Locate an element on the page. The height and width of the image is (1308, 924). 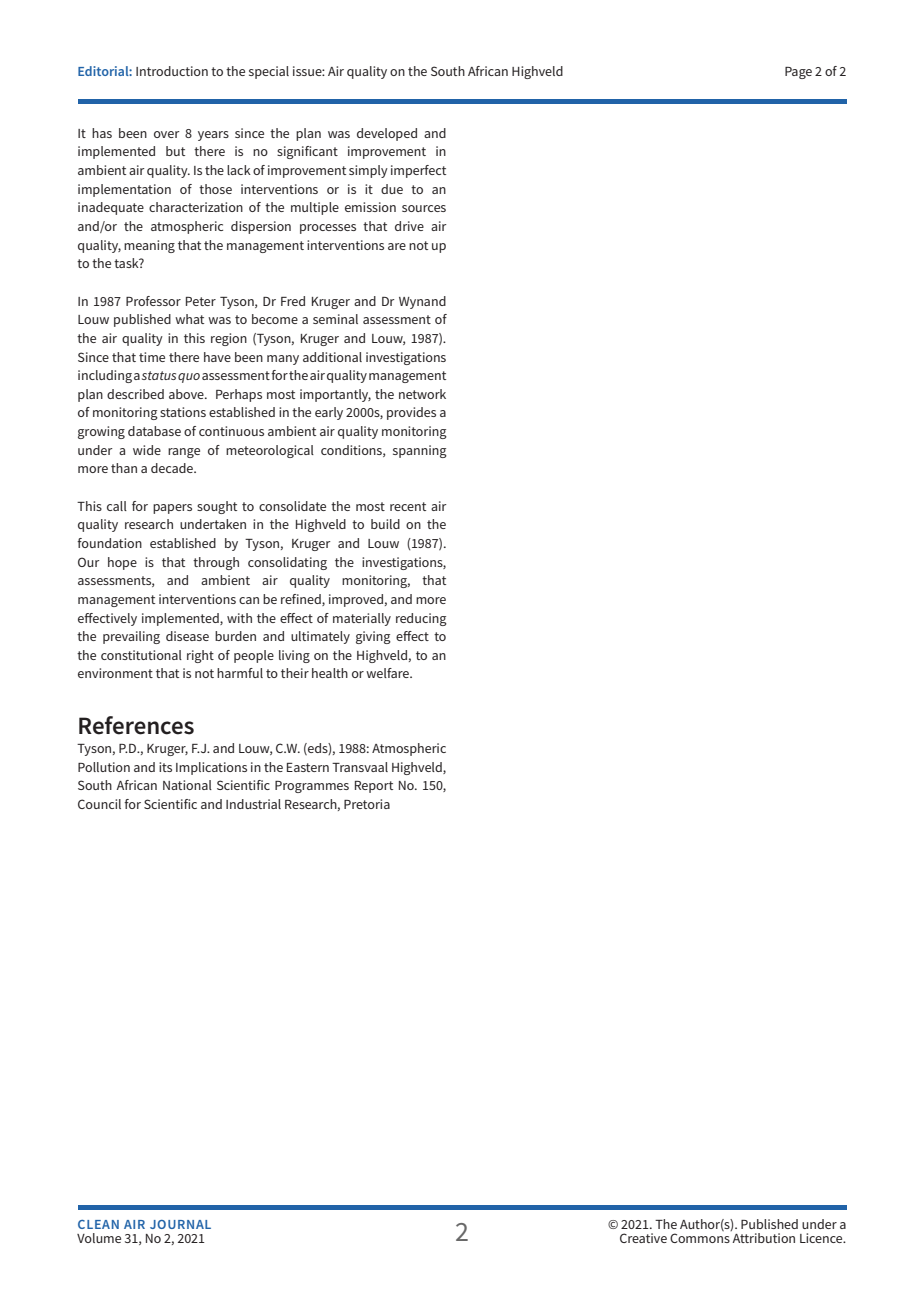
network is located at coordinates (422, 394).
